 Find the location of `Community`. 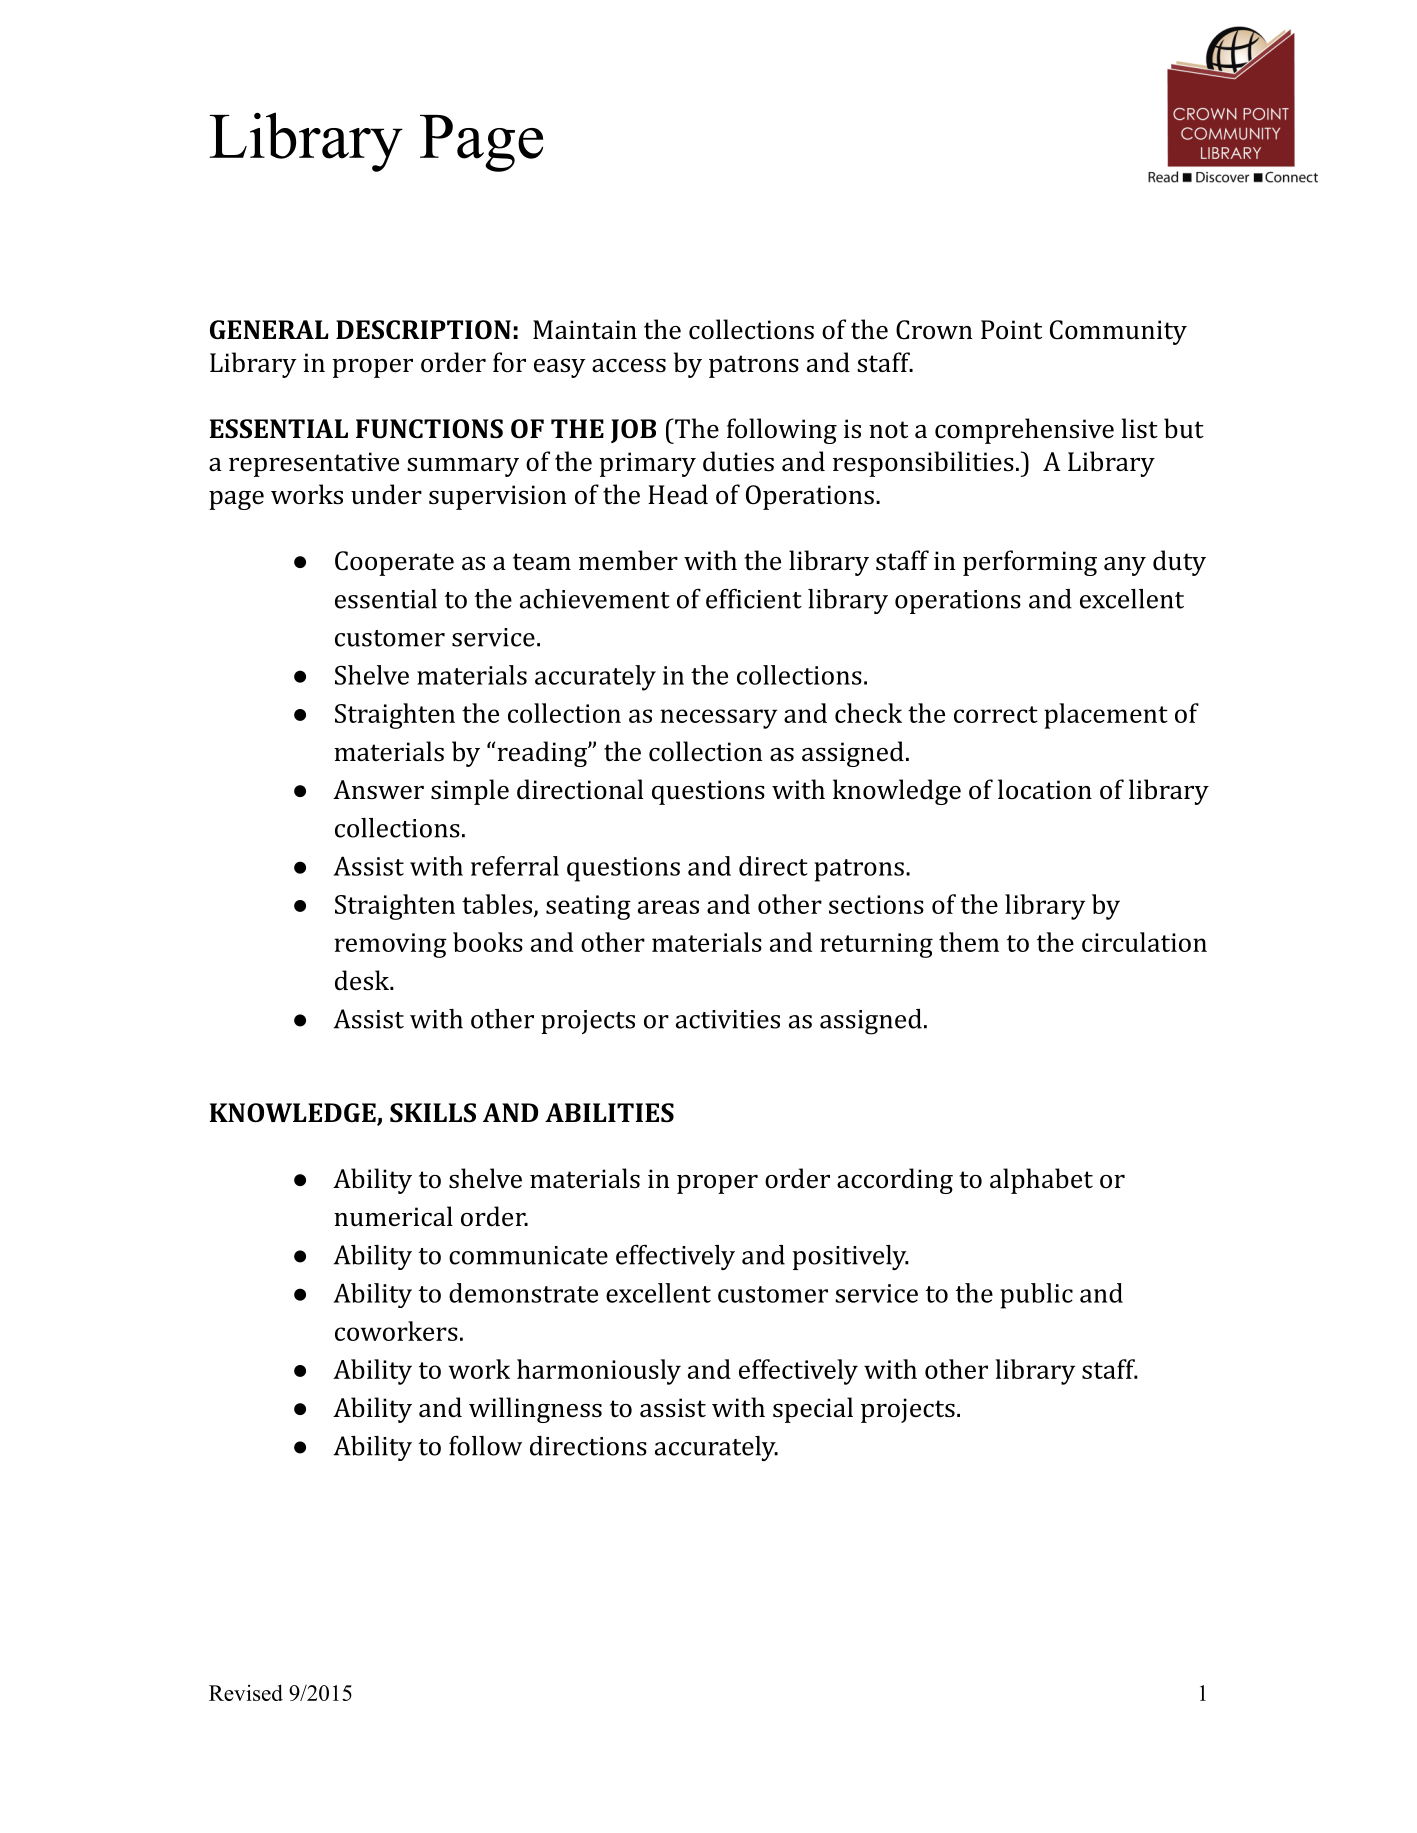

Community is located at coordinates (1118, 332).
